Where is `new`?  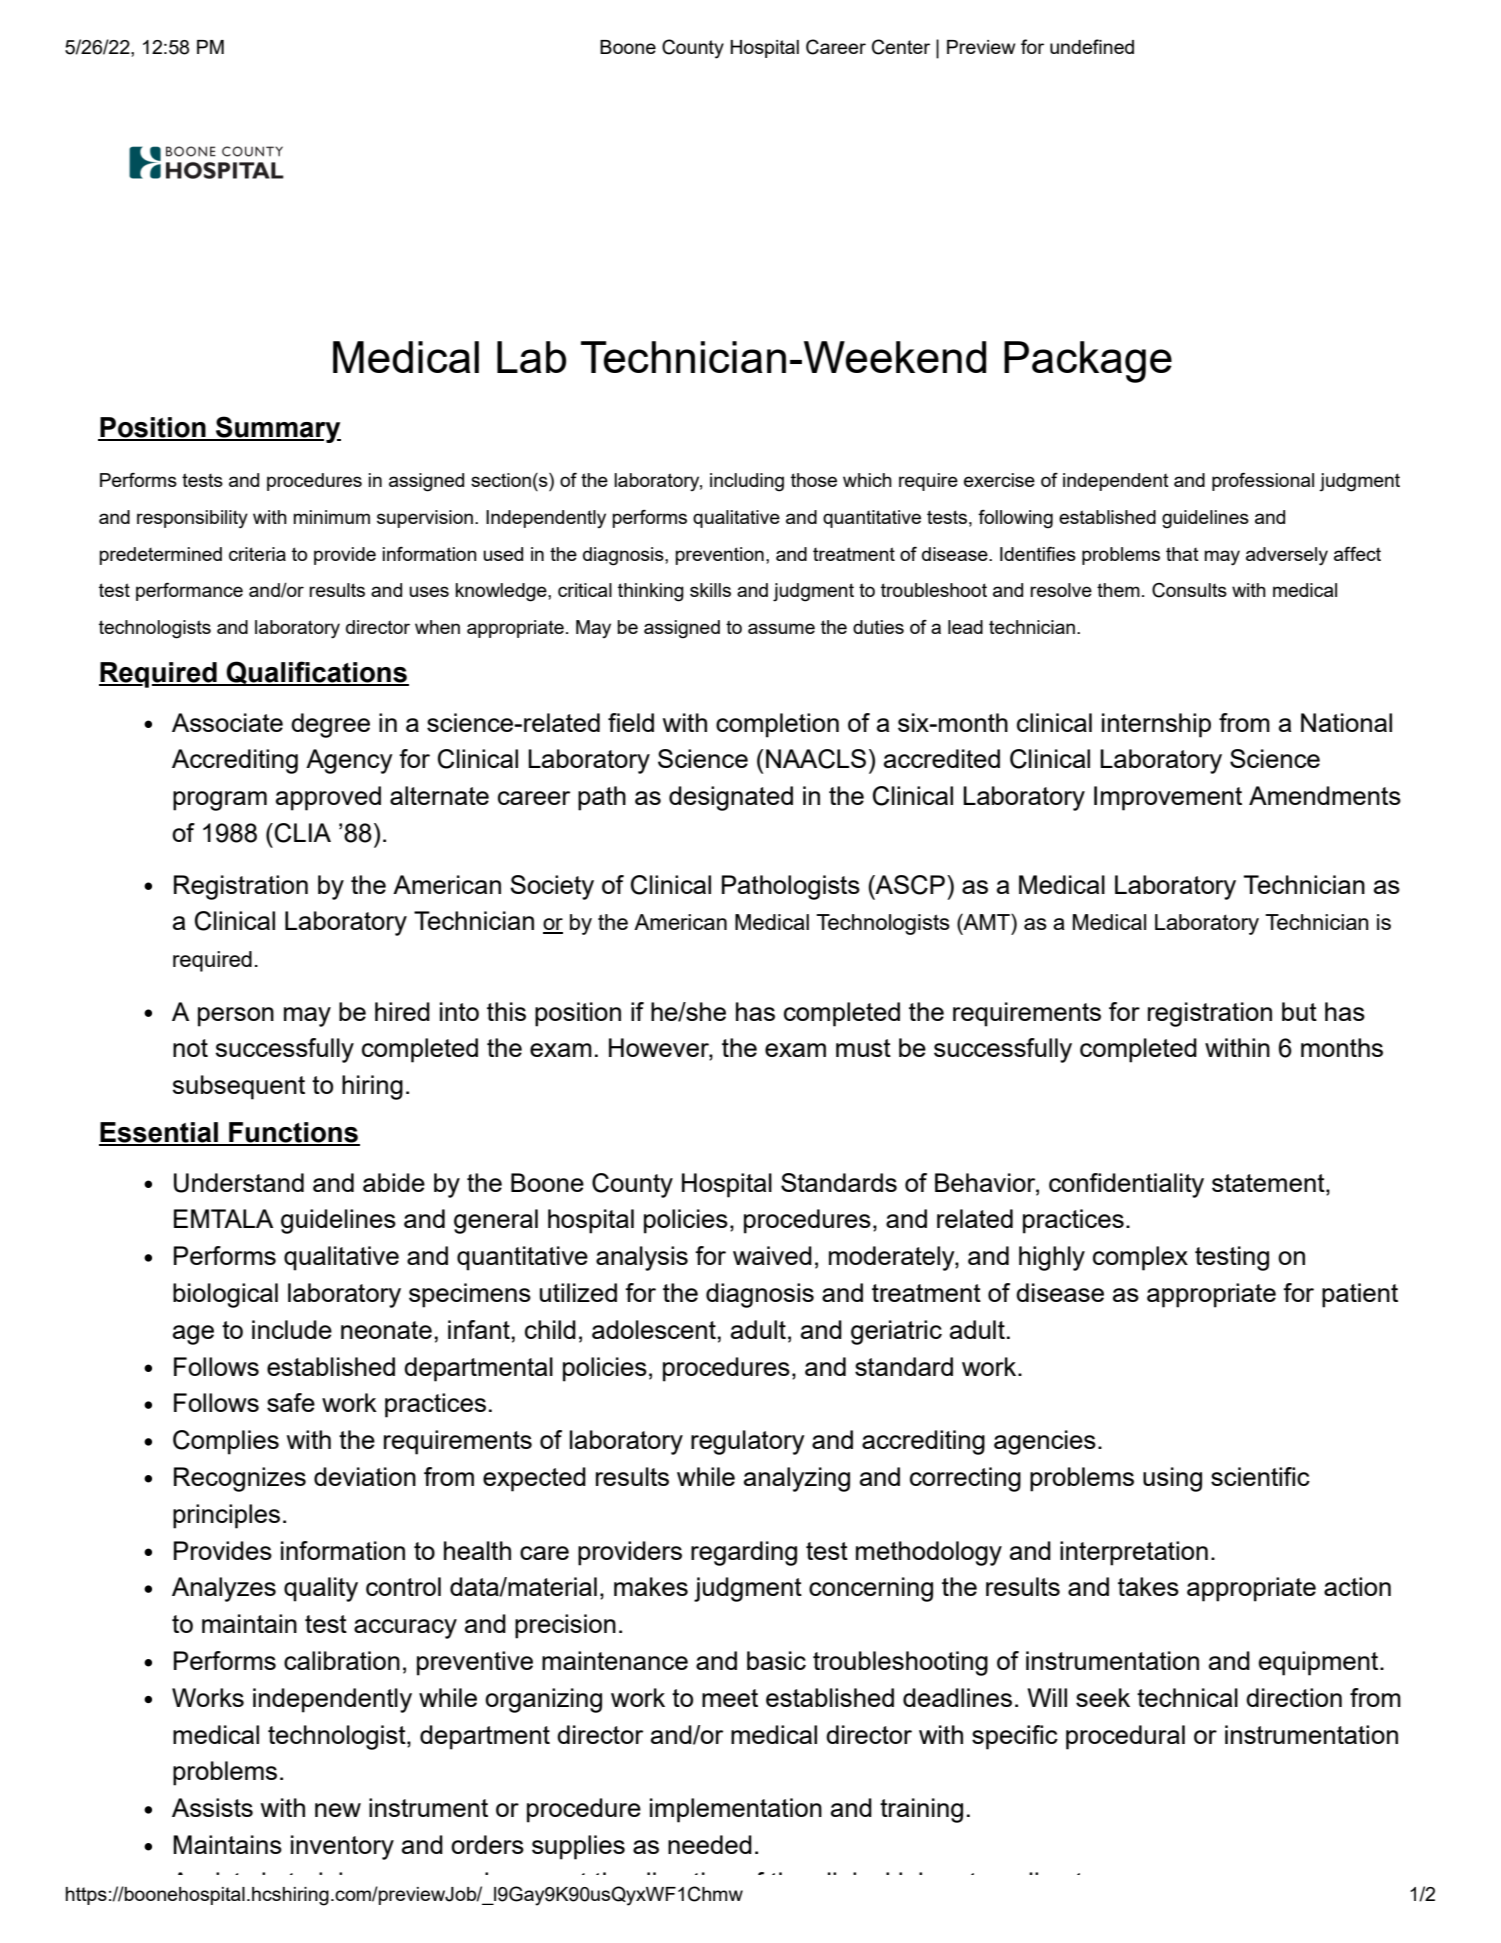 new is located at coordinates (338, 1810).
